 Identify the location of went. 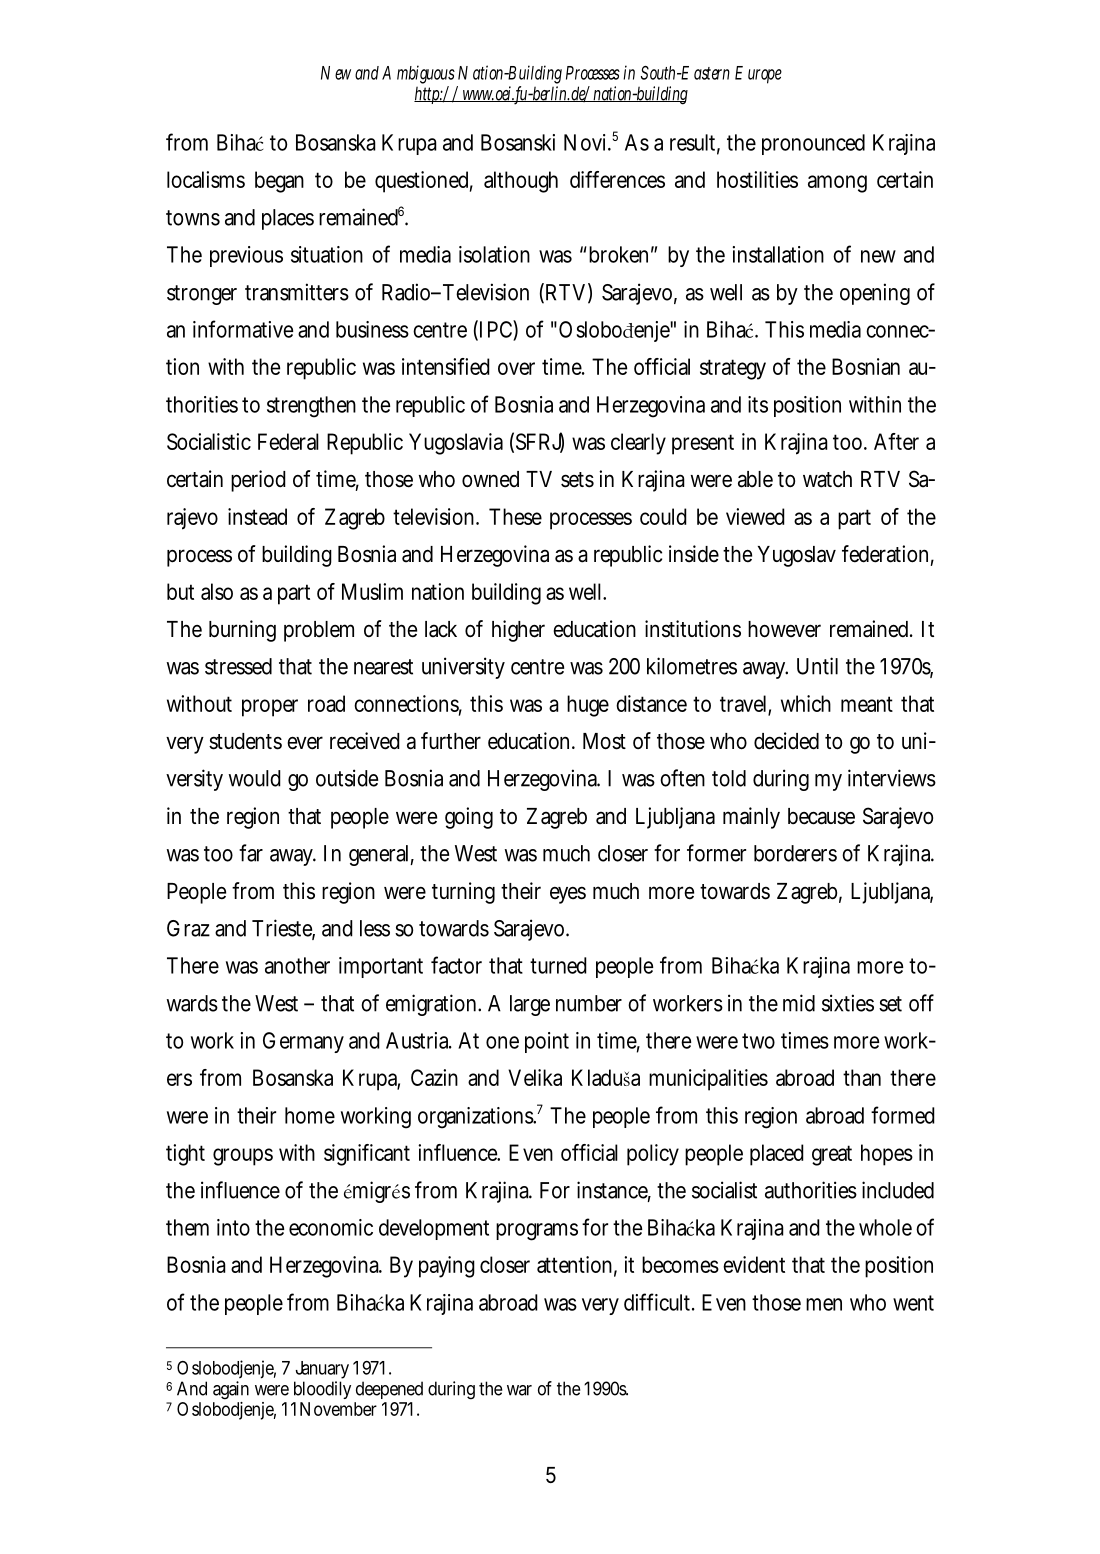
(913, 1303).
